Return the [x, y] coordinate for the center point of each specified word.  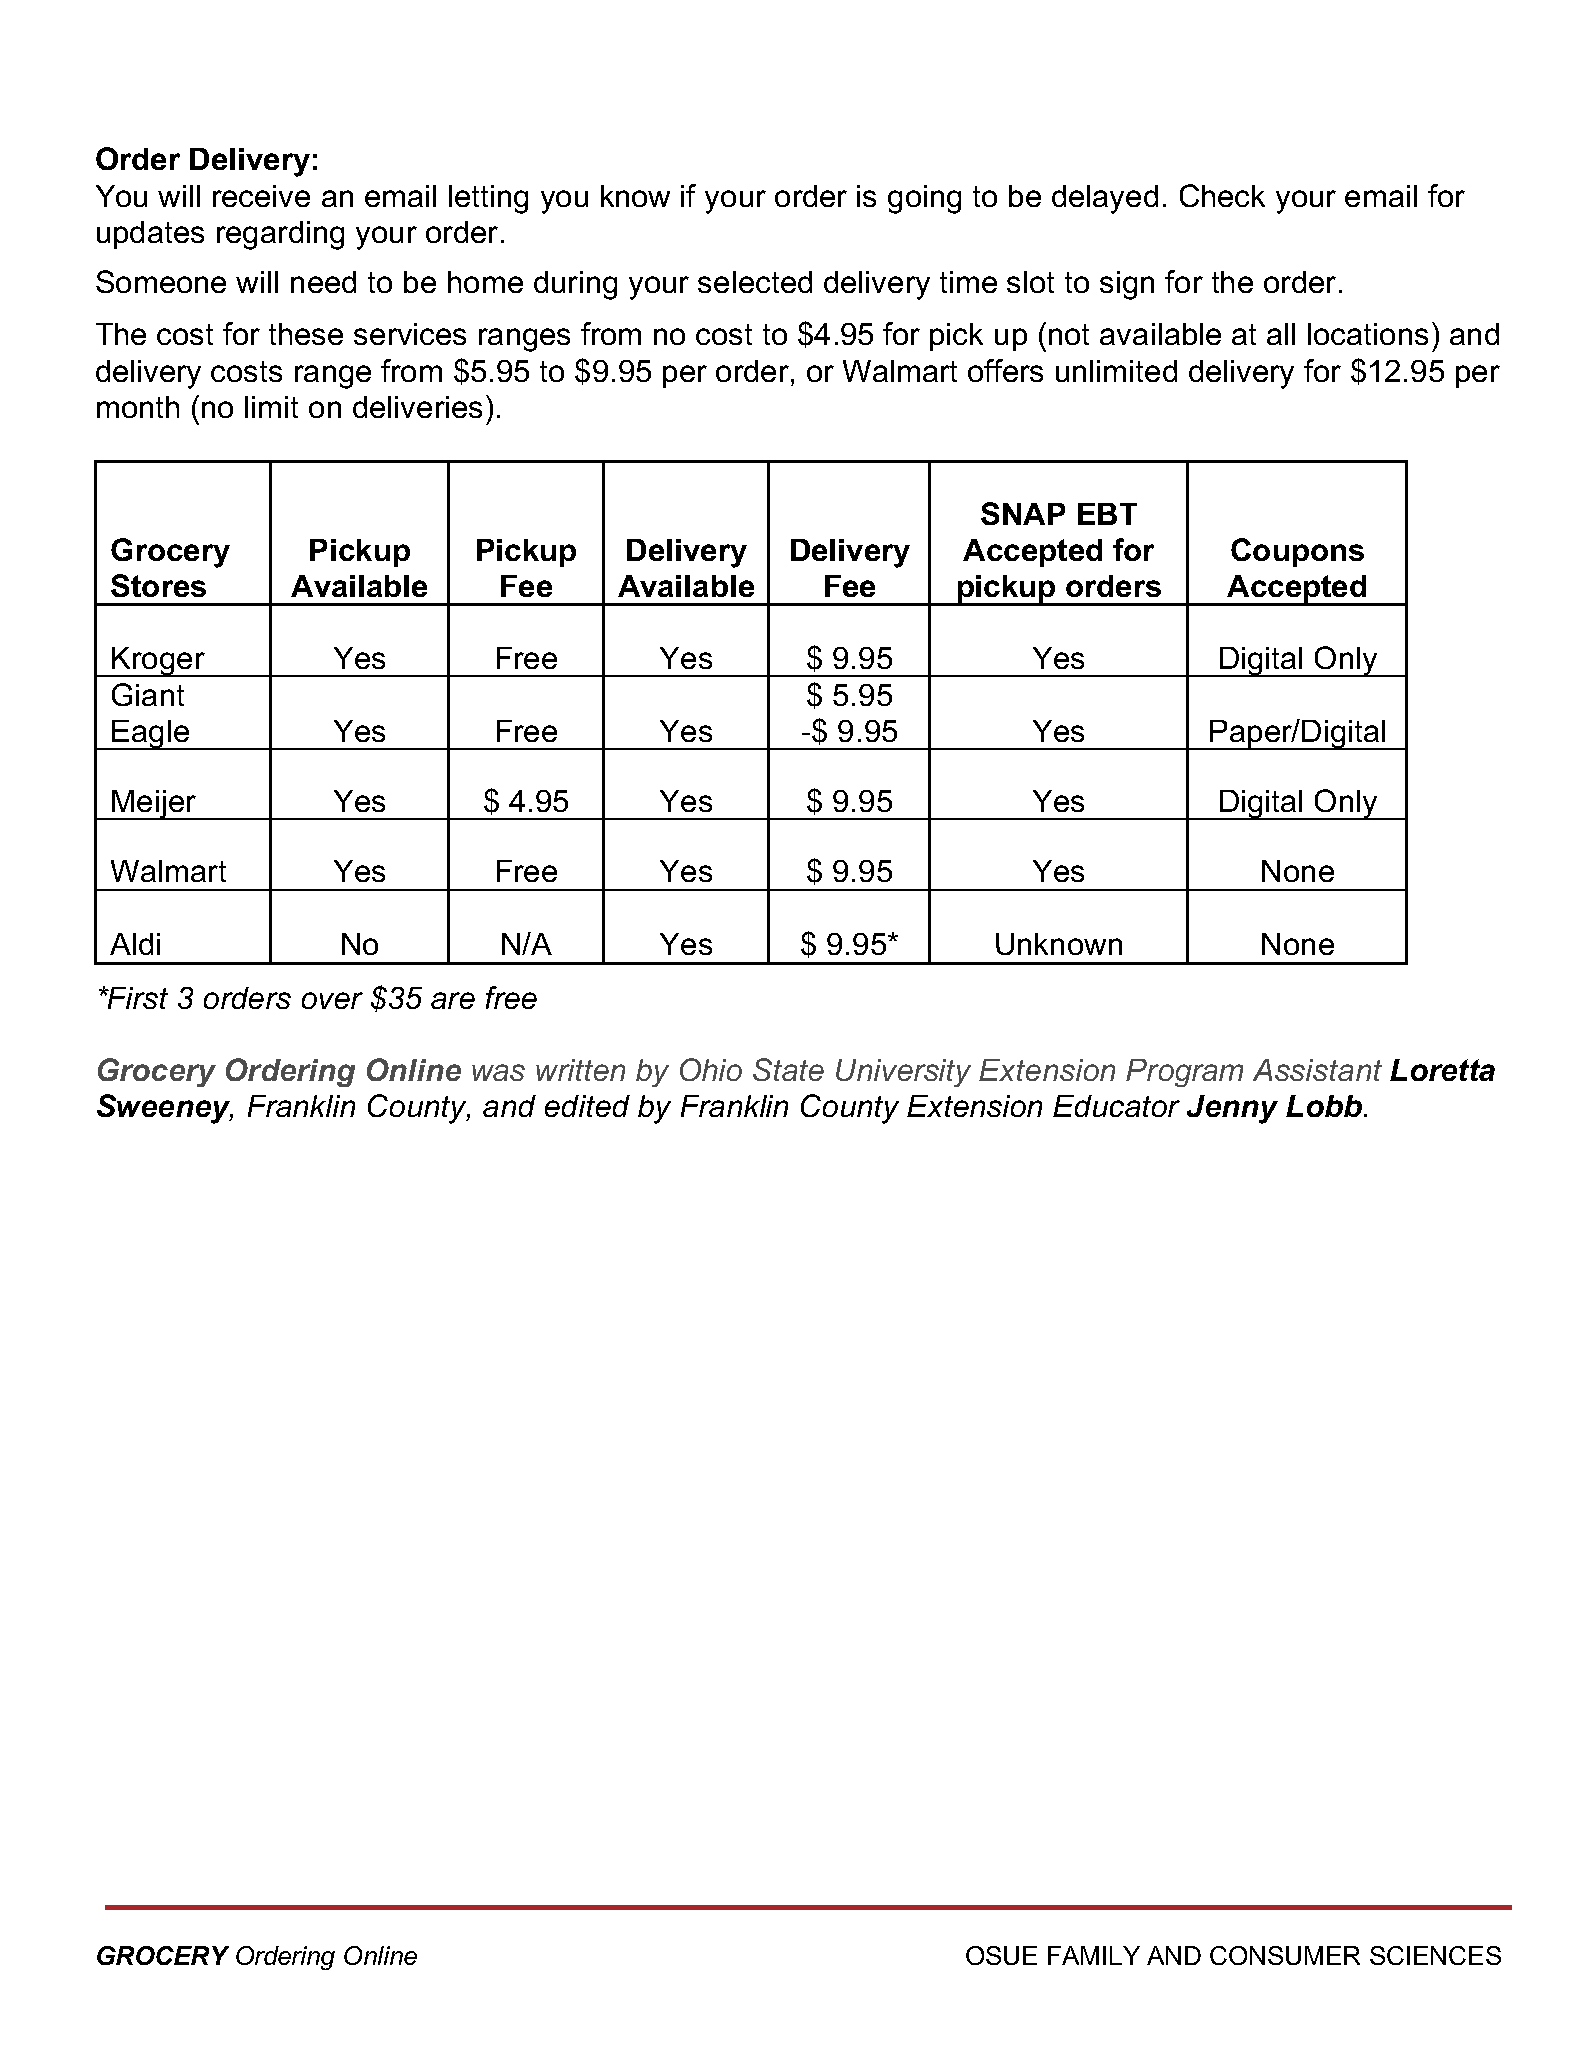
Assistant [1317, 1070]
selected [755, 282]
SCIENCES [1435, 1955]
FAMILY [1094, 1955]
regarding [280, 235]
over [332, 1000]
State [788, 1069]
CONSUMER [1285, 1955]
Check [1222, 195]
